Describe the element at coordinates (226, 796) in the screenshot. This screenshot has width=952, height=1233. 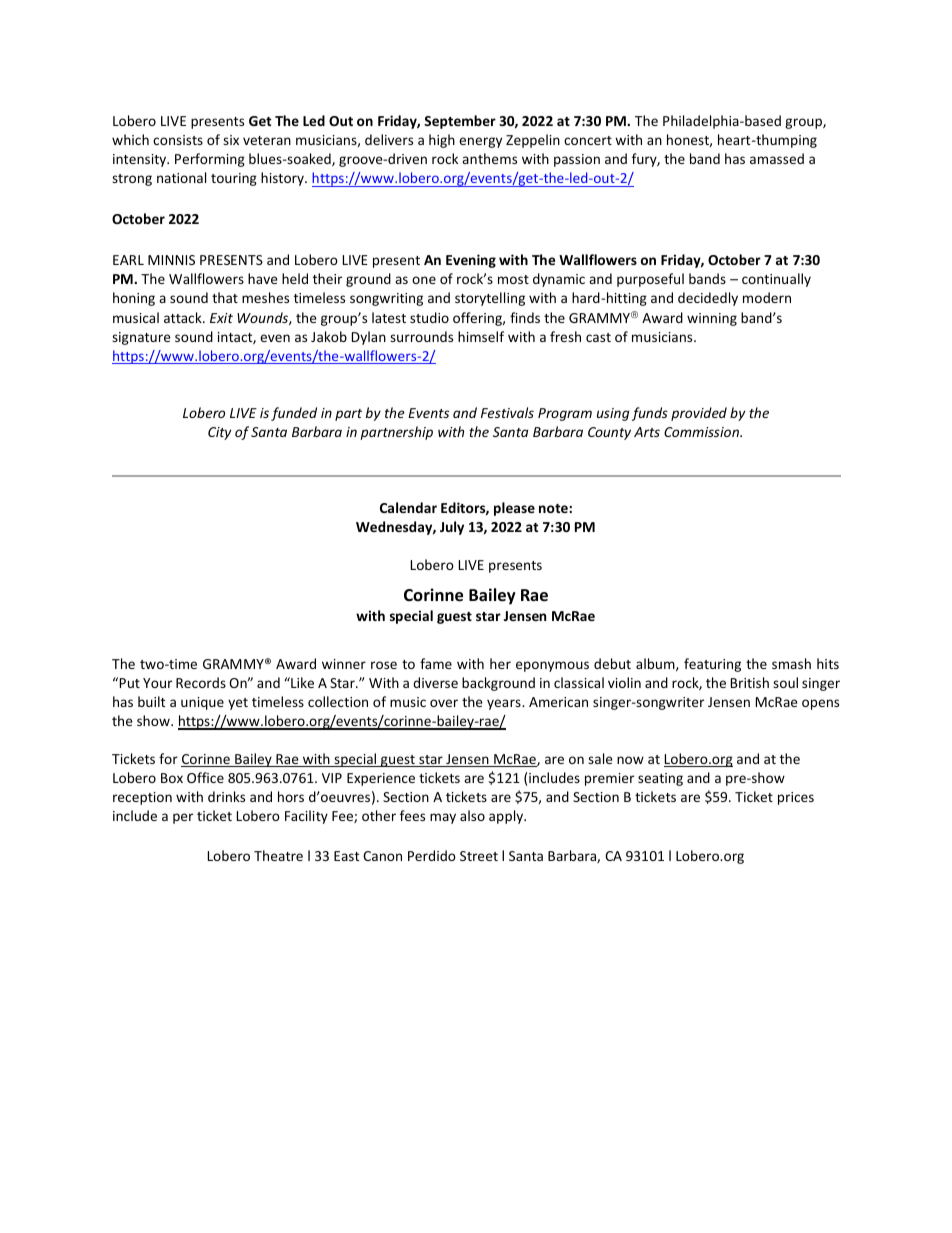
I see `drinks` at that location.
